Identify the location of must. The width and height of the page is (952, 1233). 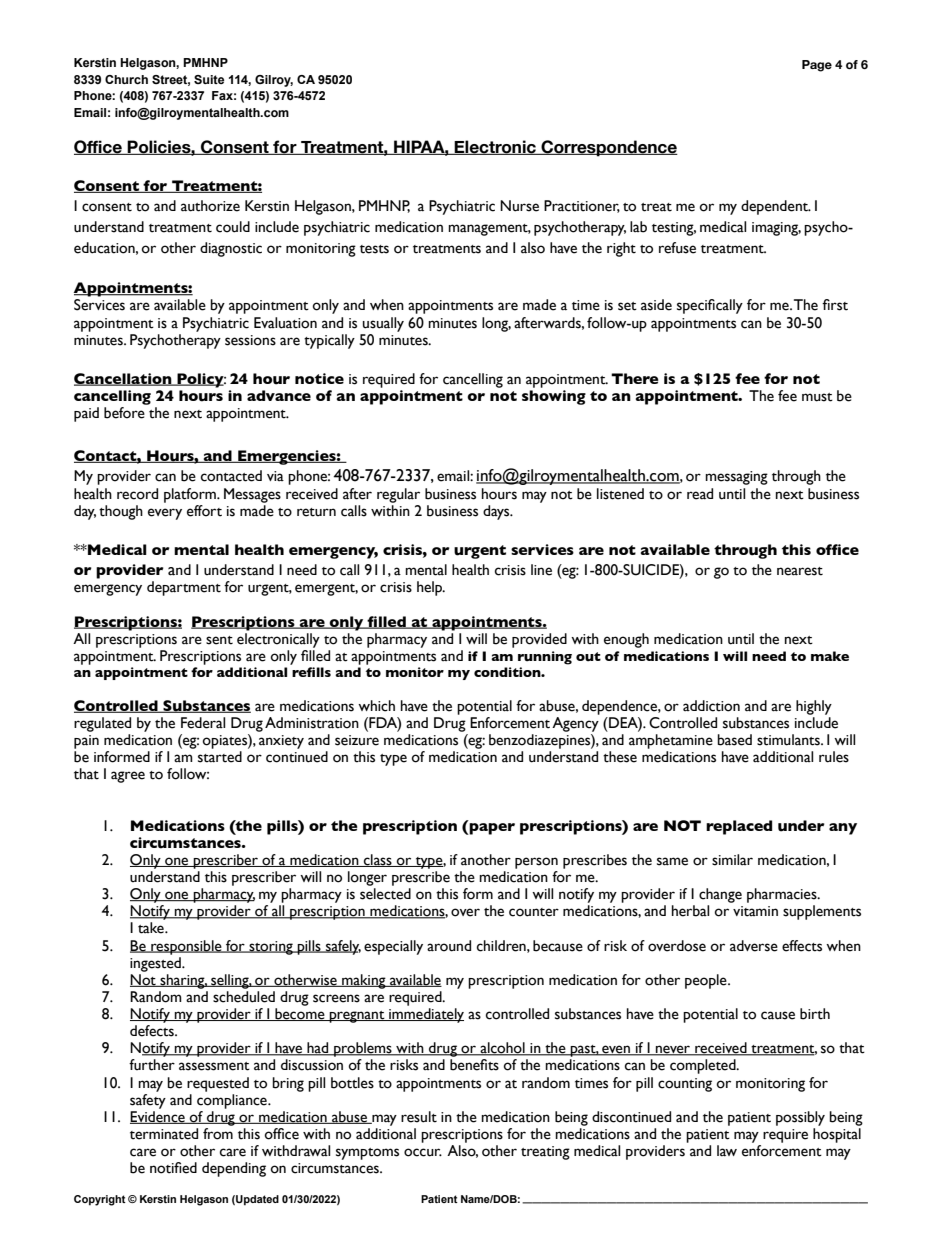
(817, 397).
